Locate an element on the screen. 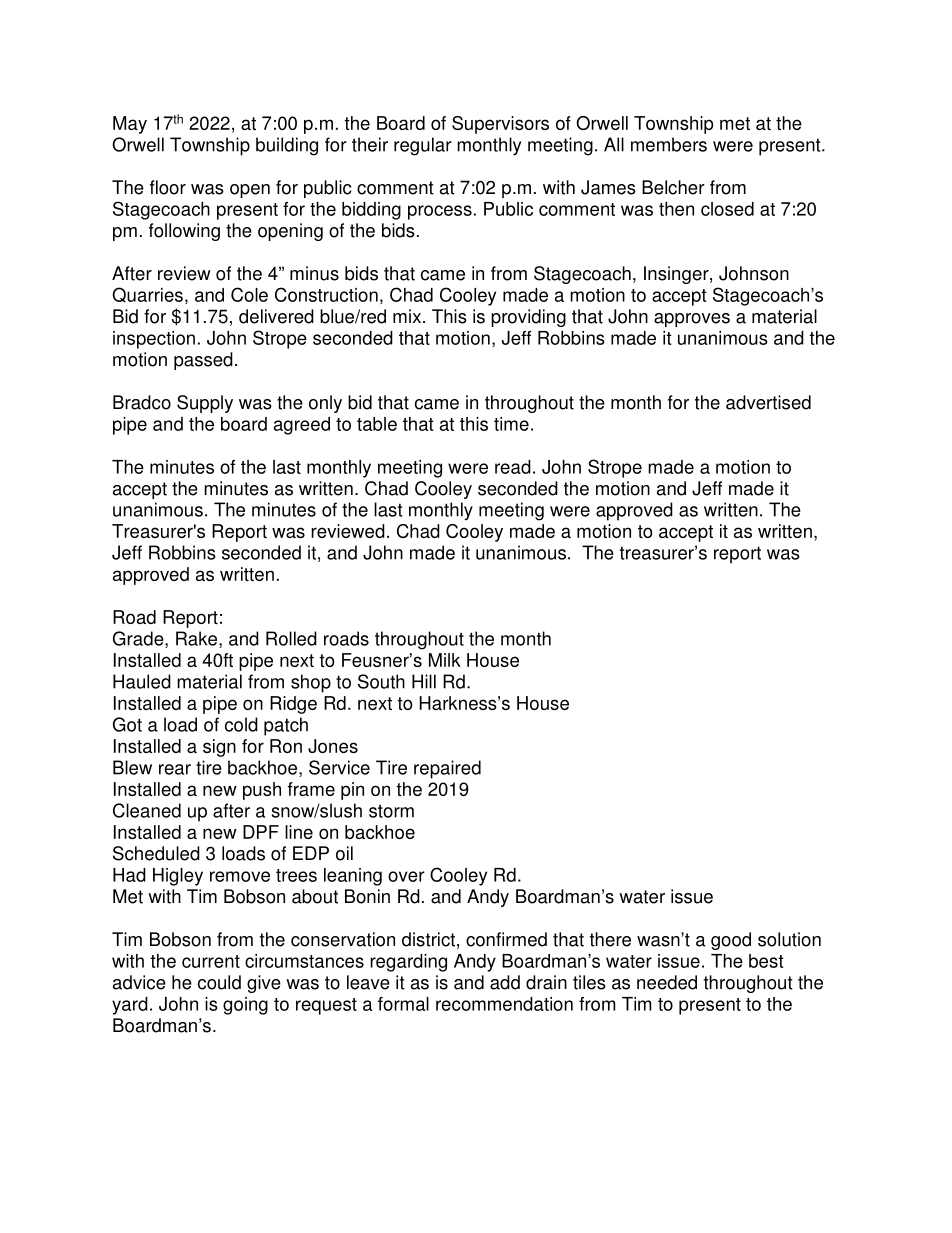  good is located at coordinates (731, 941).
